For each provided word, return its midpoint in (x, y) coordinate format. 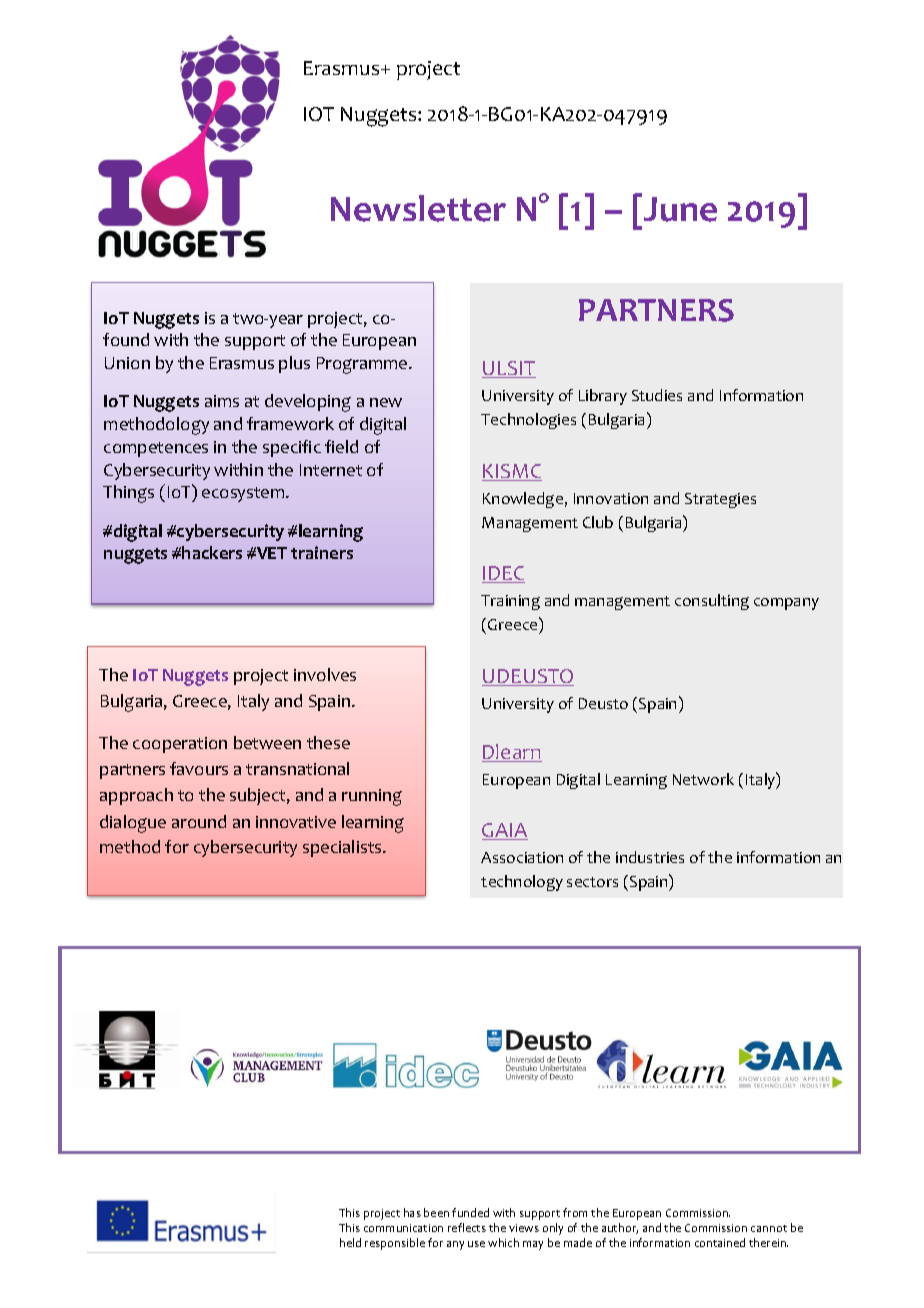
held (350, 1242)
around (199, 821)
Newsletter (418, 208)
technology (522, 883)
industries (650, 857)
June (680, 209)
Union (127, 363)
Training (510, 602)
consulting (712, 602)
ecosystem (244, 494)
